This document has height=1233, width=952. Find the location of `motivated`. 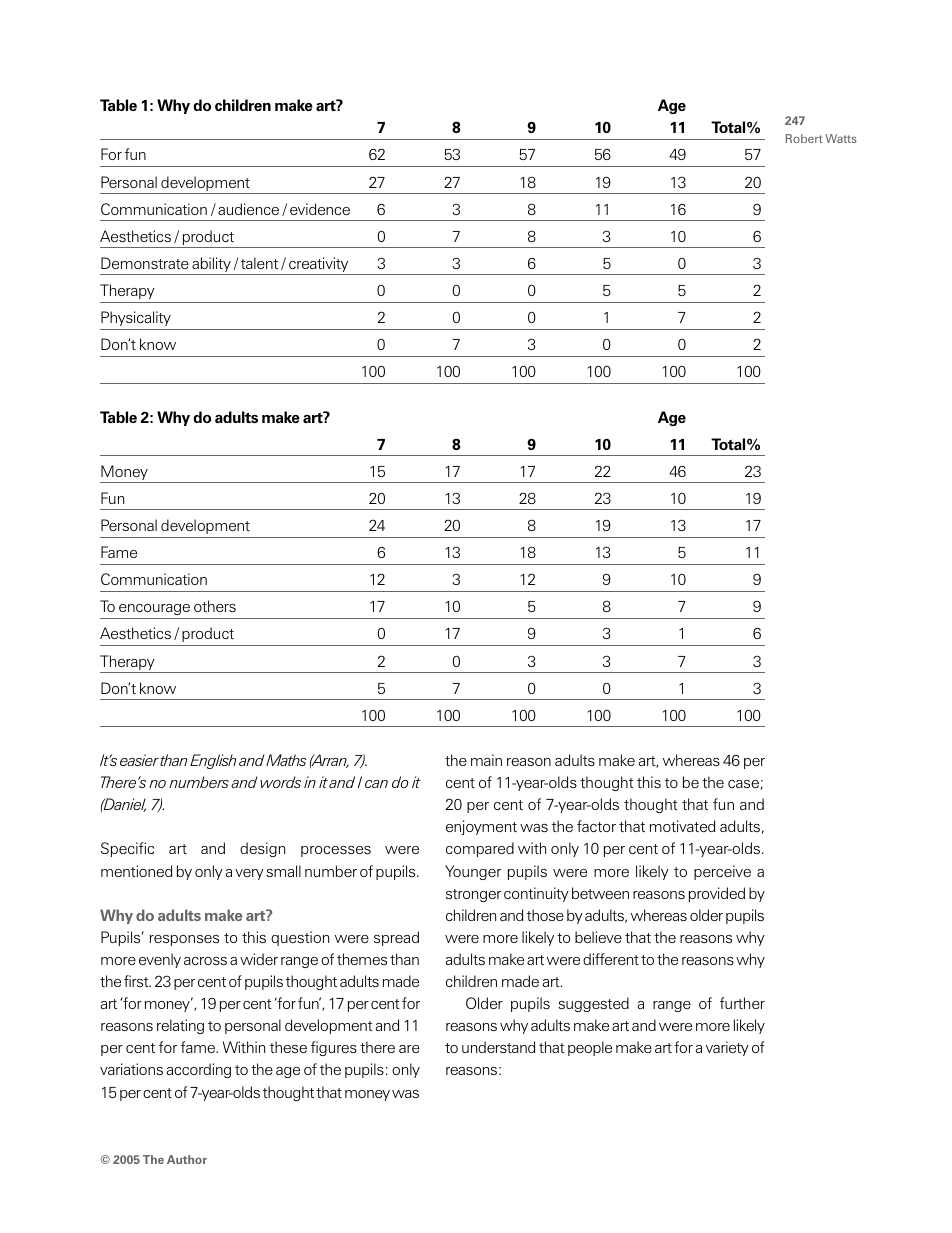

motivated is located at coordinates (682, 826).
